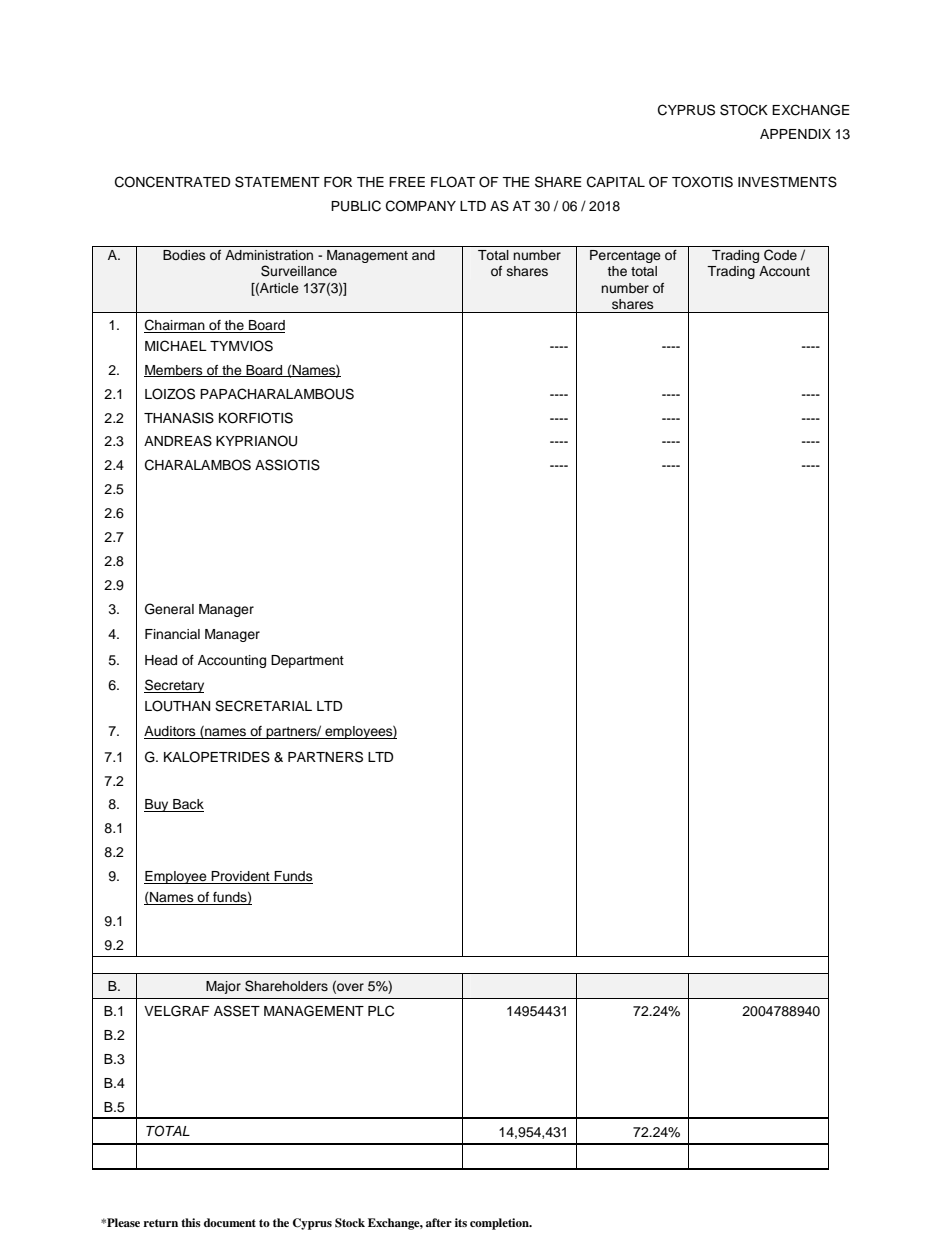 The height and width of the document is (1233, 952). What do you see at coordinates (230, 1222) in the document?
I see `document` at bounding box center [230, 1222].
